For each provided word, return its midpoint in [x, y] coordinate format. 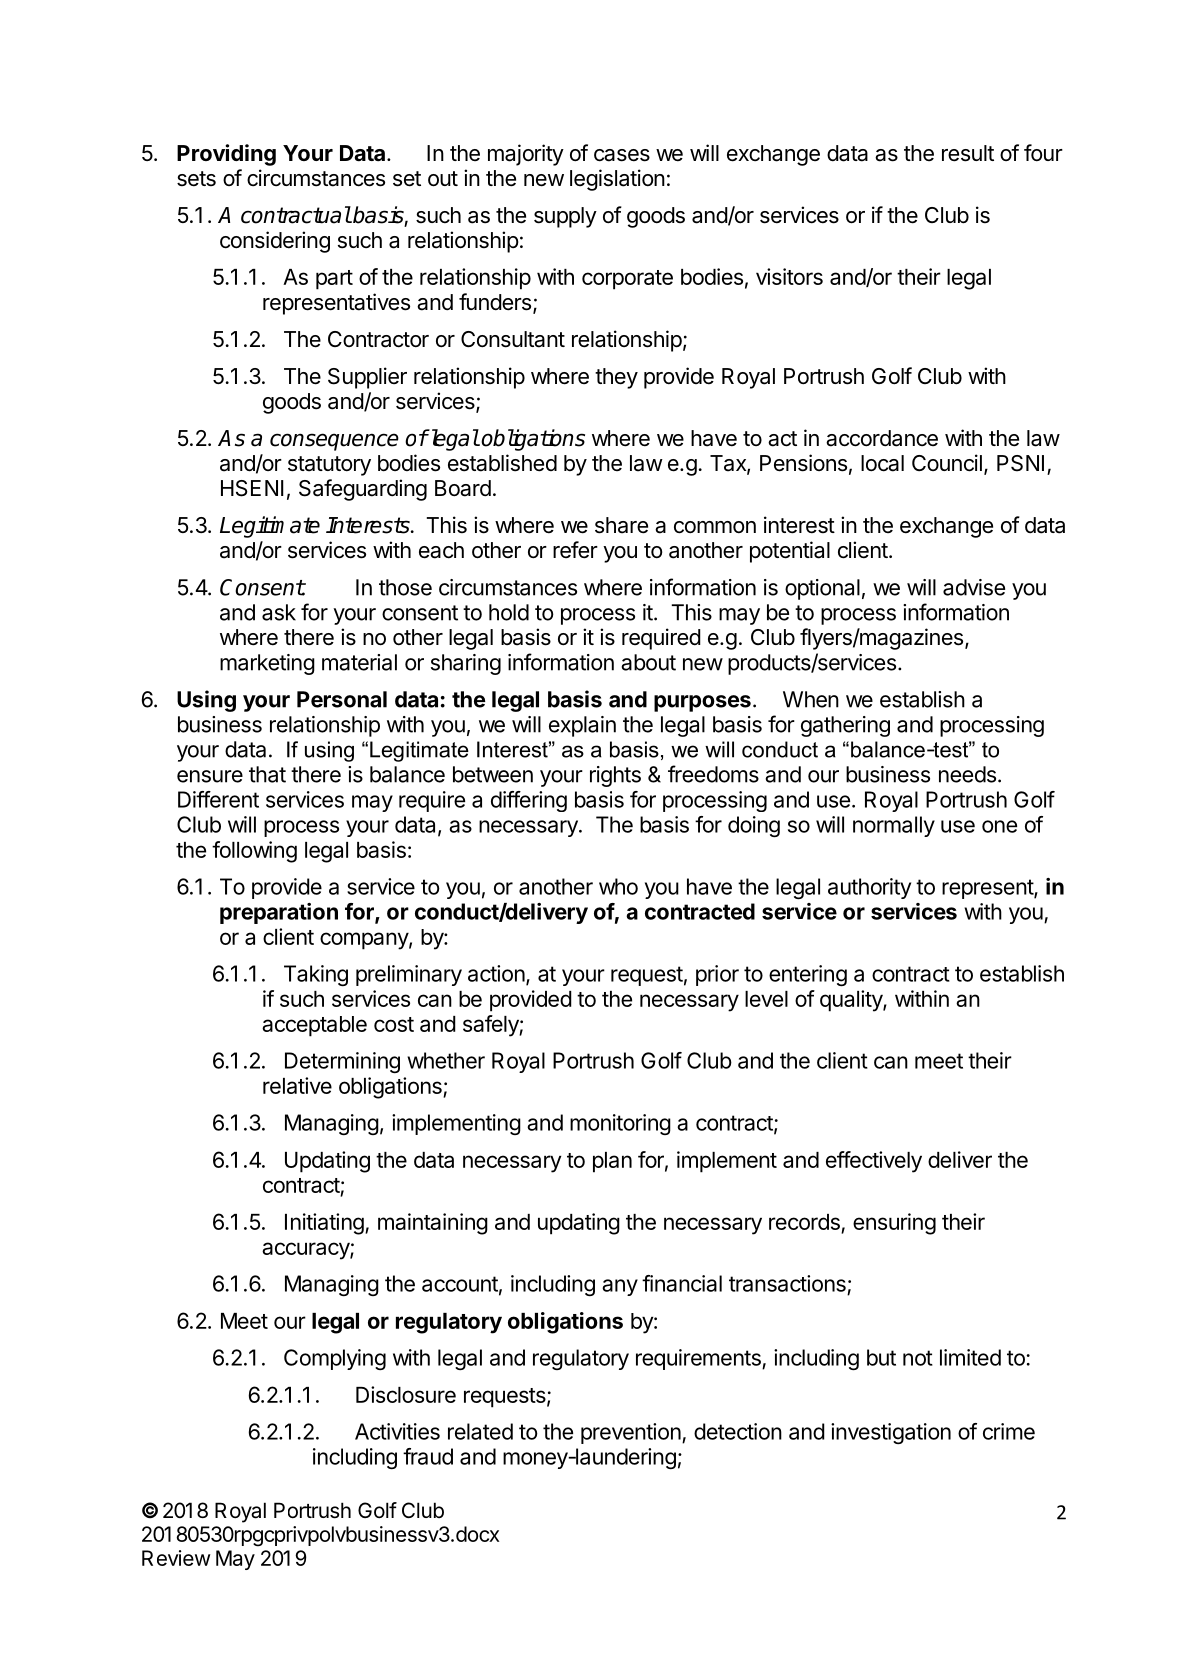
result [968, 153]
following [254, 852]
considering [275, 242]
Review [176, 1558]
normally [894, 826]
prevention [631, 1433]
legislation [617, 180]
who [618, 886]
